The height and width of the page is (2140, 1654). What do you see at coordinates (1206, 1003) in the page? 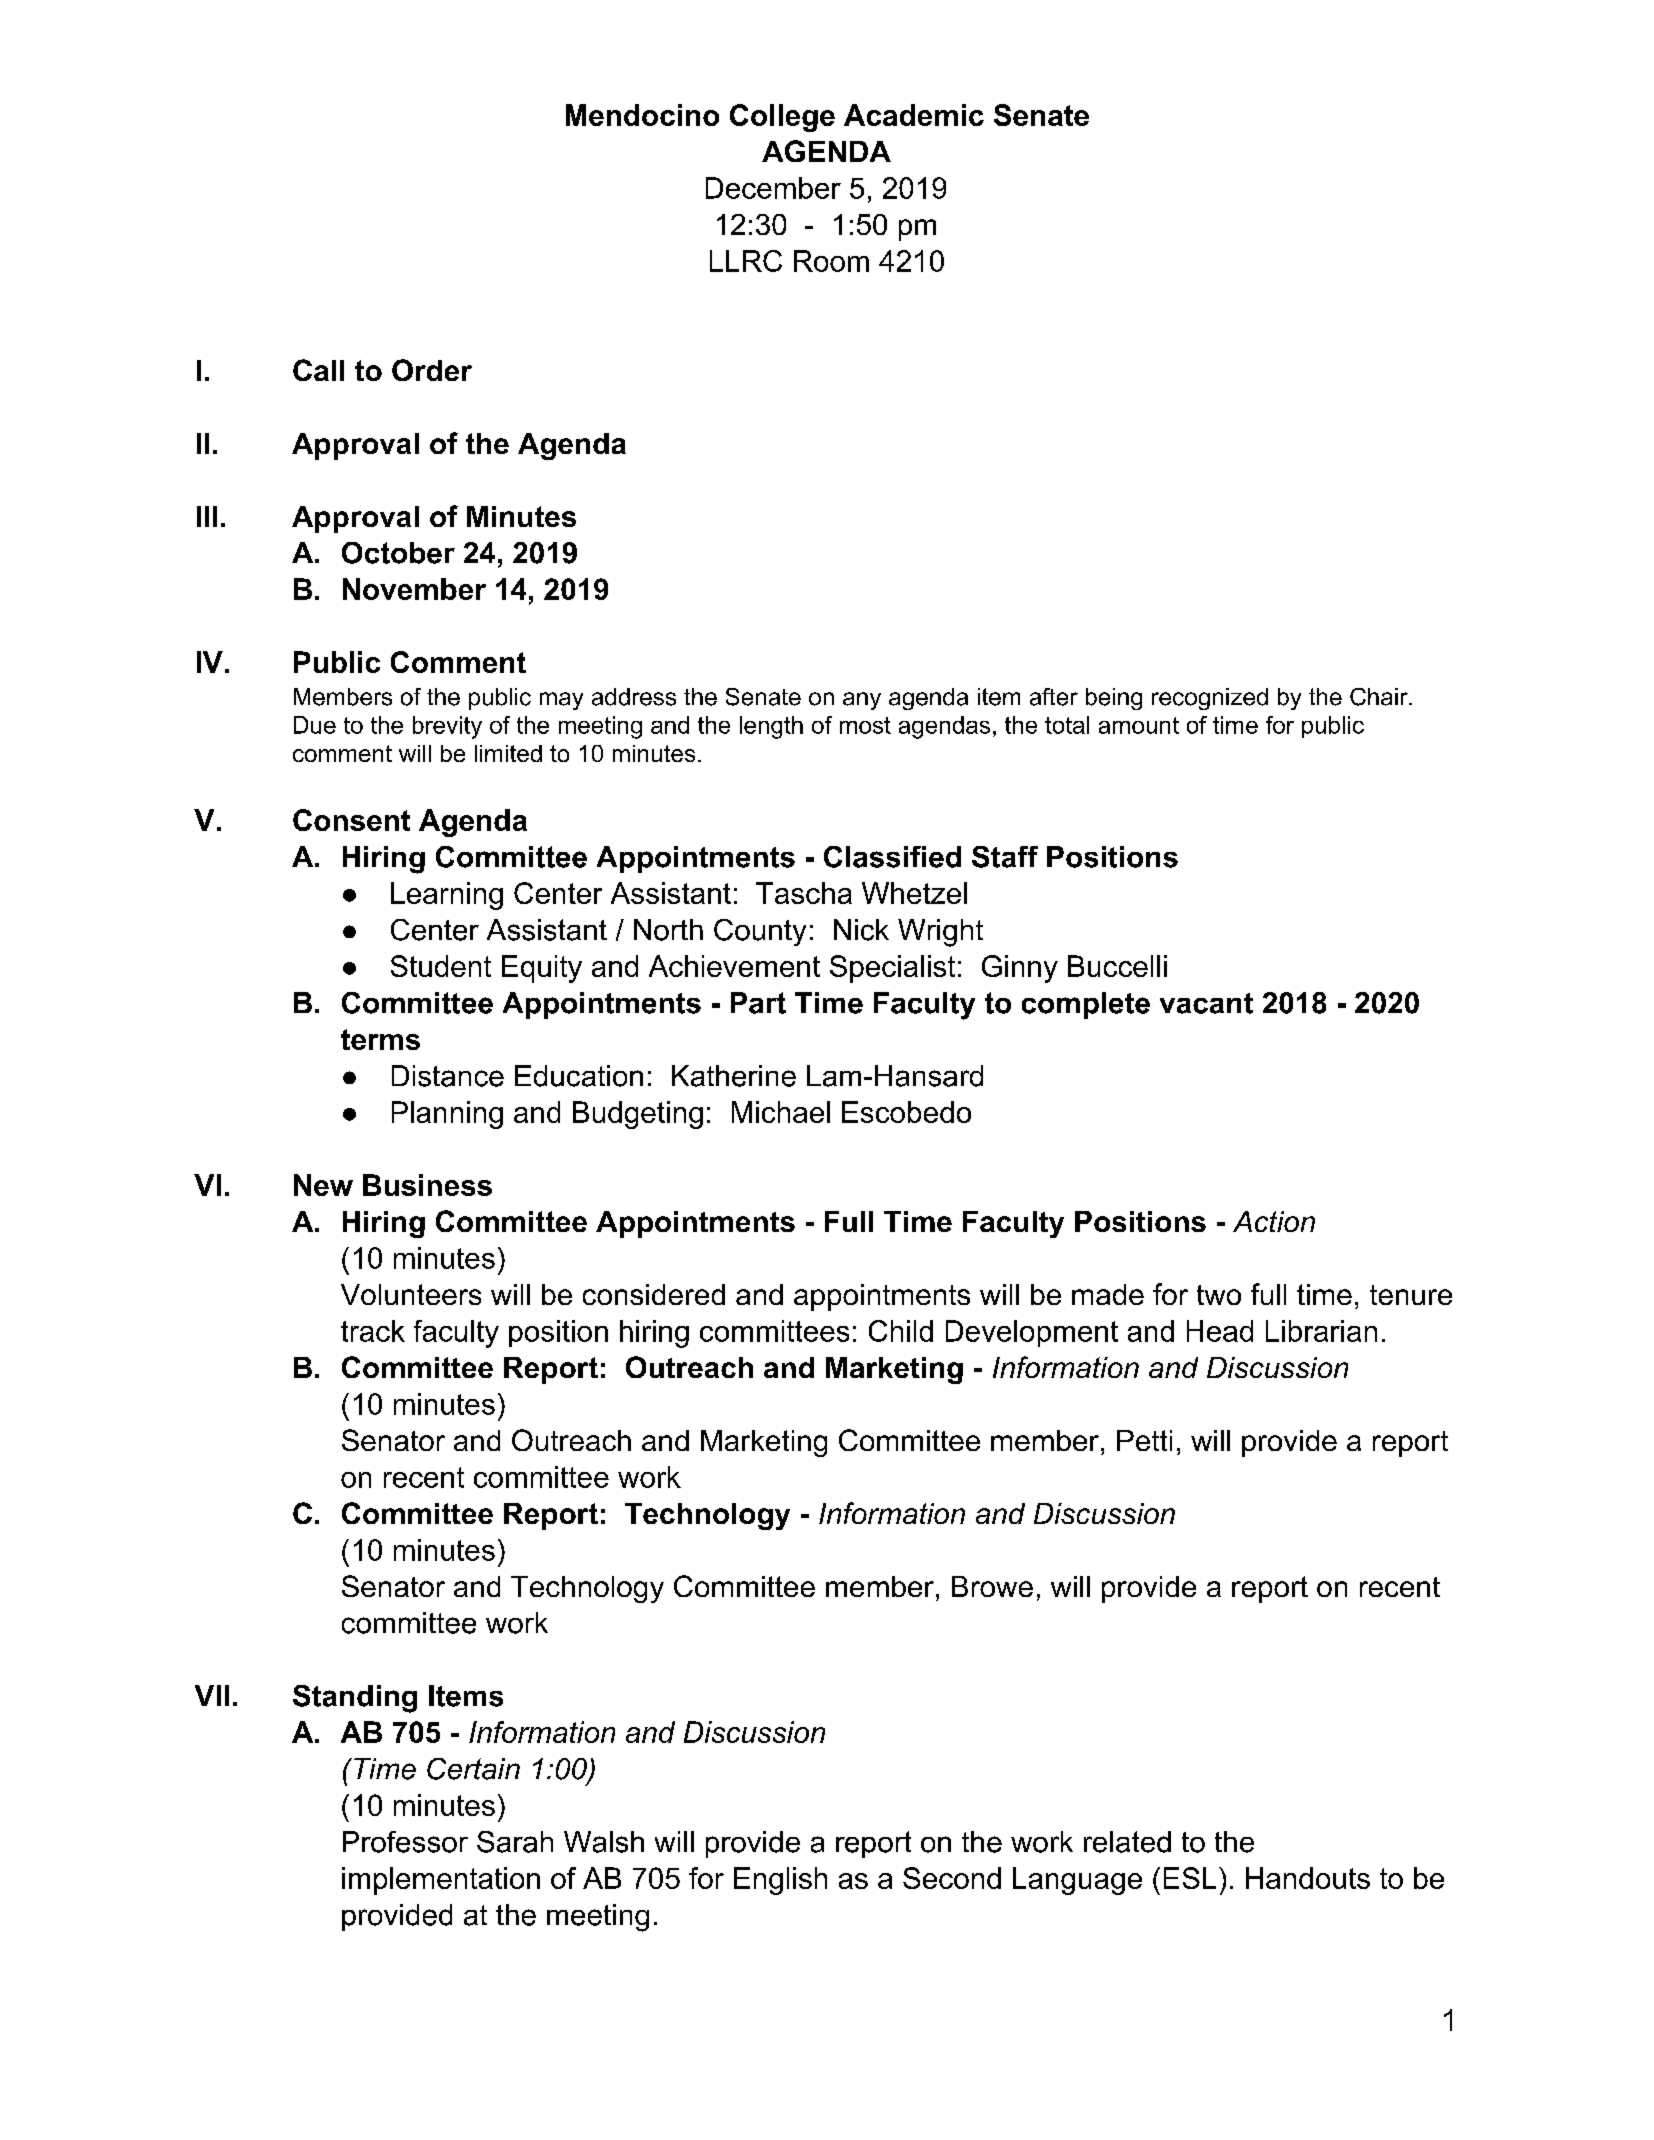
I see `vacant` at bounding box center [1206, 1003].
